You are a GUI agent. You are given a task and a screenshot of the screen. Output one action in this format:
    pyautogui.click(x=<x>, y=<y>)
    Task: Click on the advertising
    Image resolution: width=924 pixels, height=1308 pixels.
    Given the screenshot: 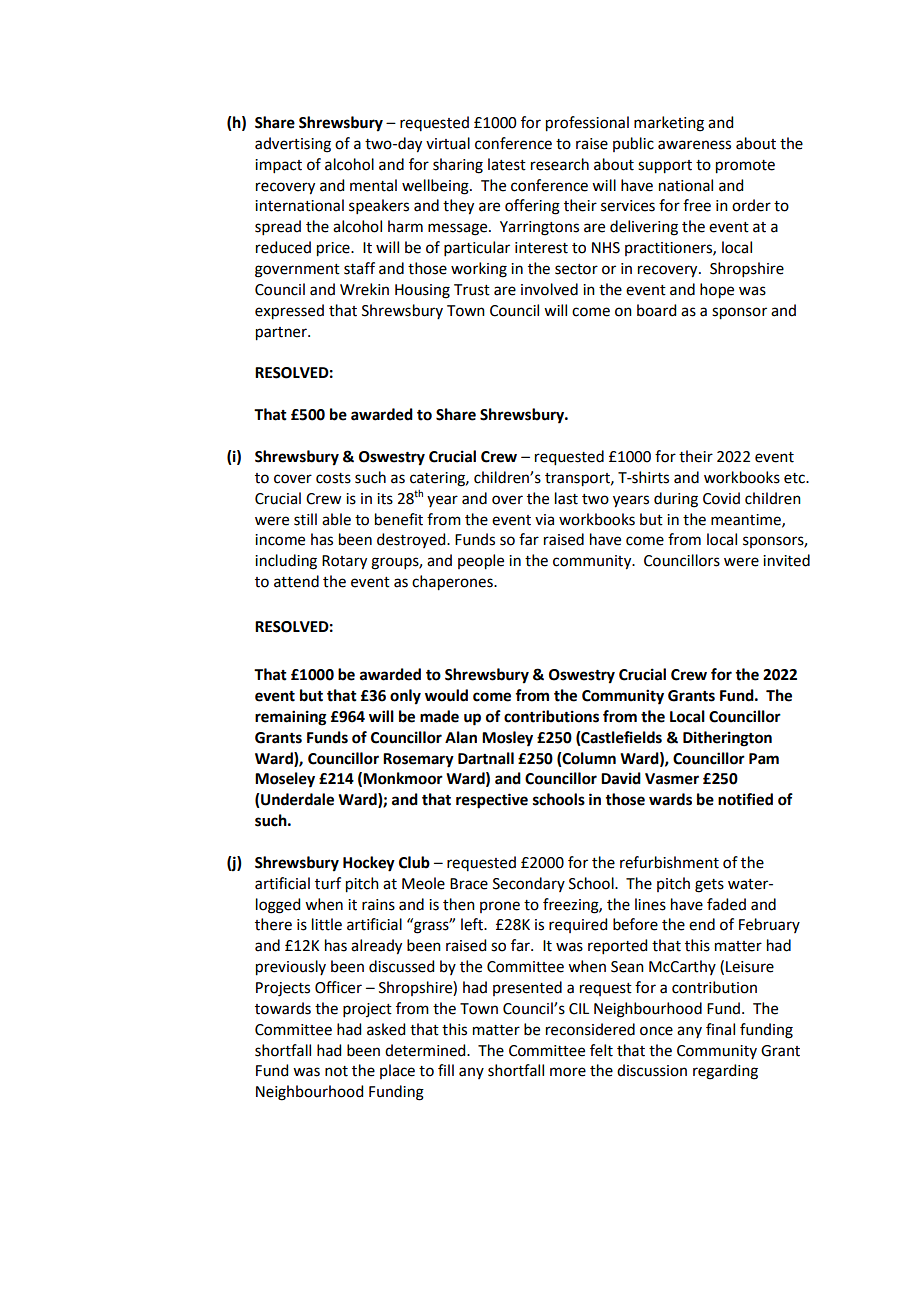 What is the action you would take?
    pyautogui.click(x=293, y=145)
